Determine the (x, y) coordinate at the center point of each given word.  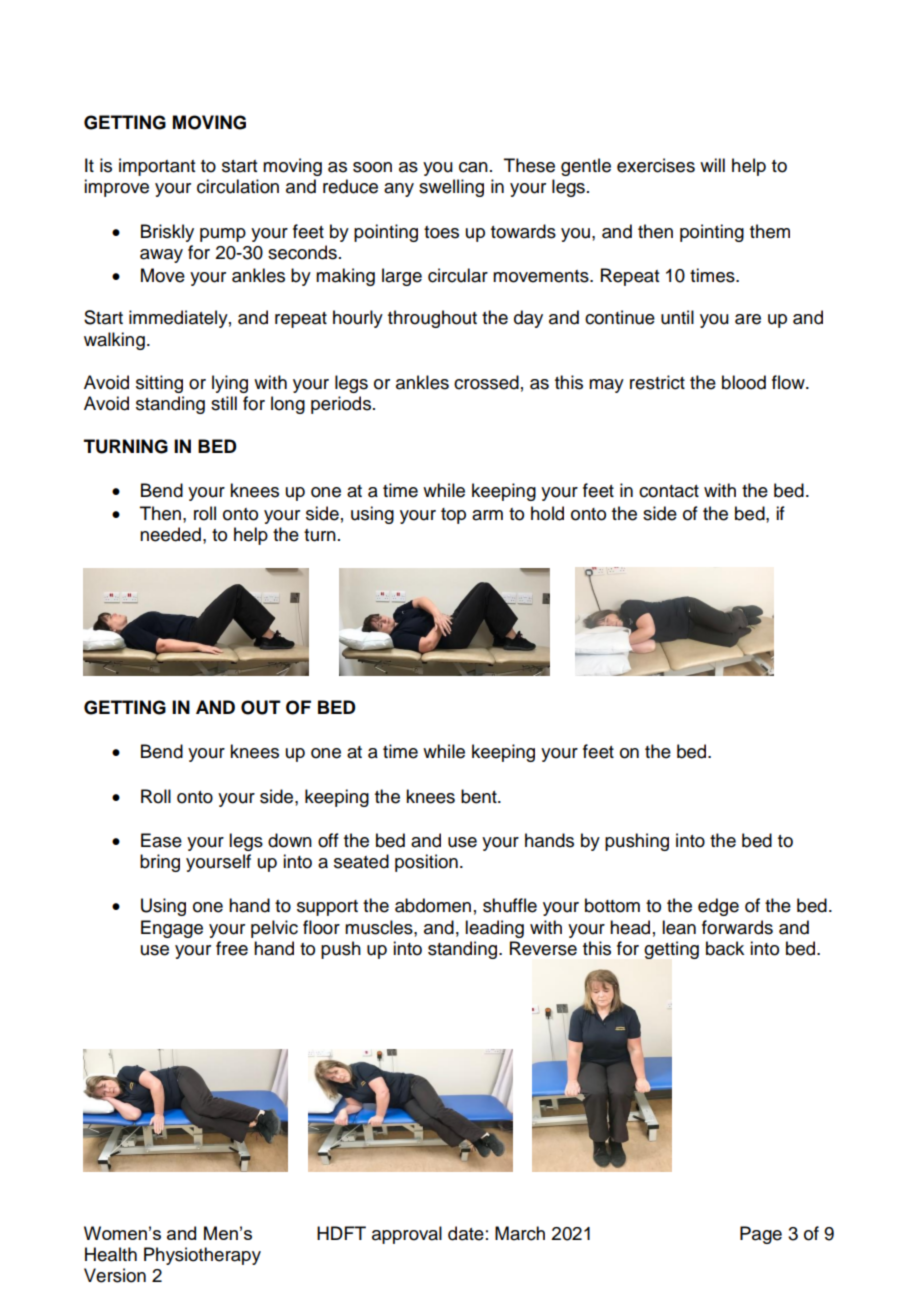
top (453, 516)
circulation (238, 186)
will (712, 165)
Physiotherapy (202, 1256)
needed (170, 534)
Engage (172, 929)
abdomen (433, 905)
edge (718, 907)
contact (669, 491)
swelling (451, 188)
